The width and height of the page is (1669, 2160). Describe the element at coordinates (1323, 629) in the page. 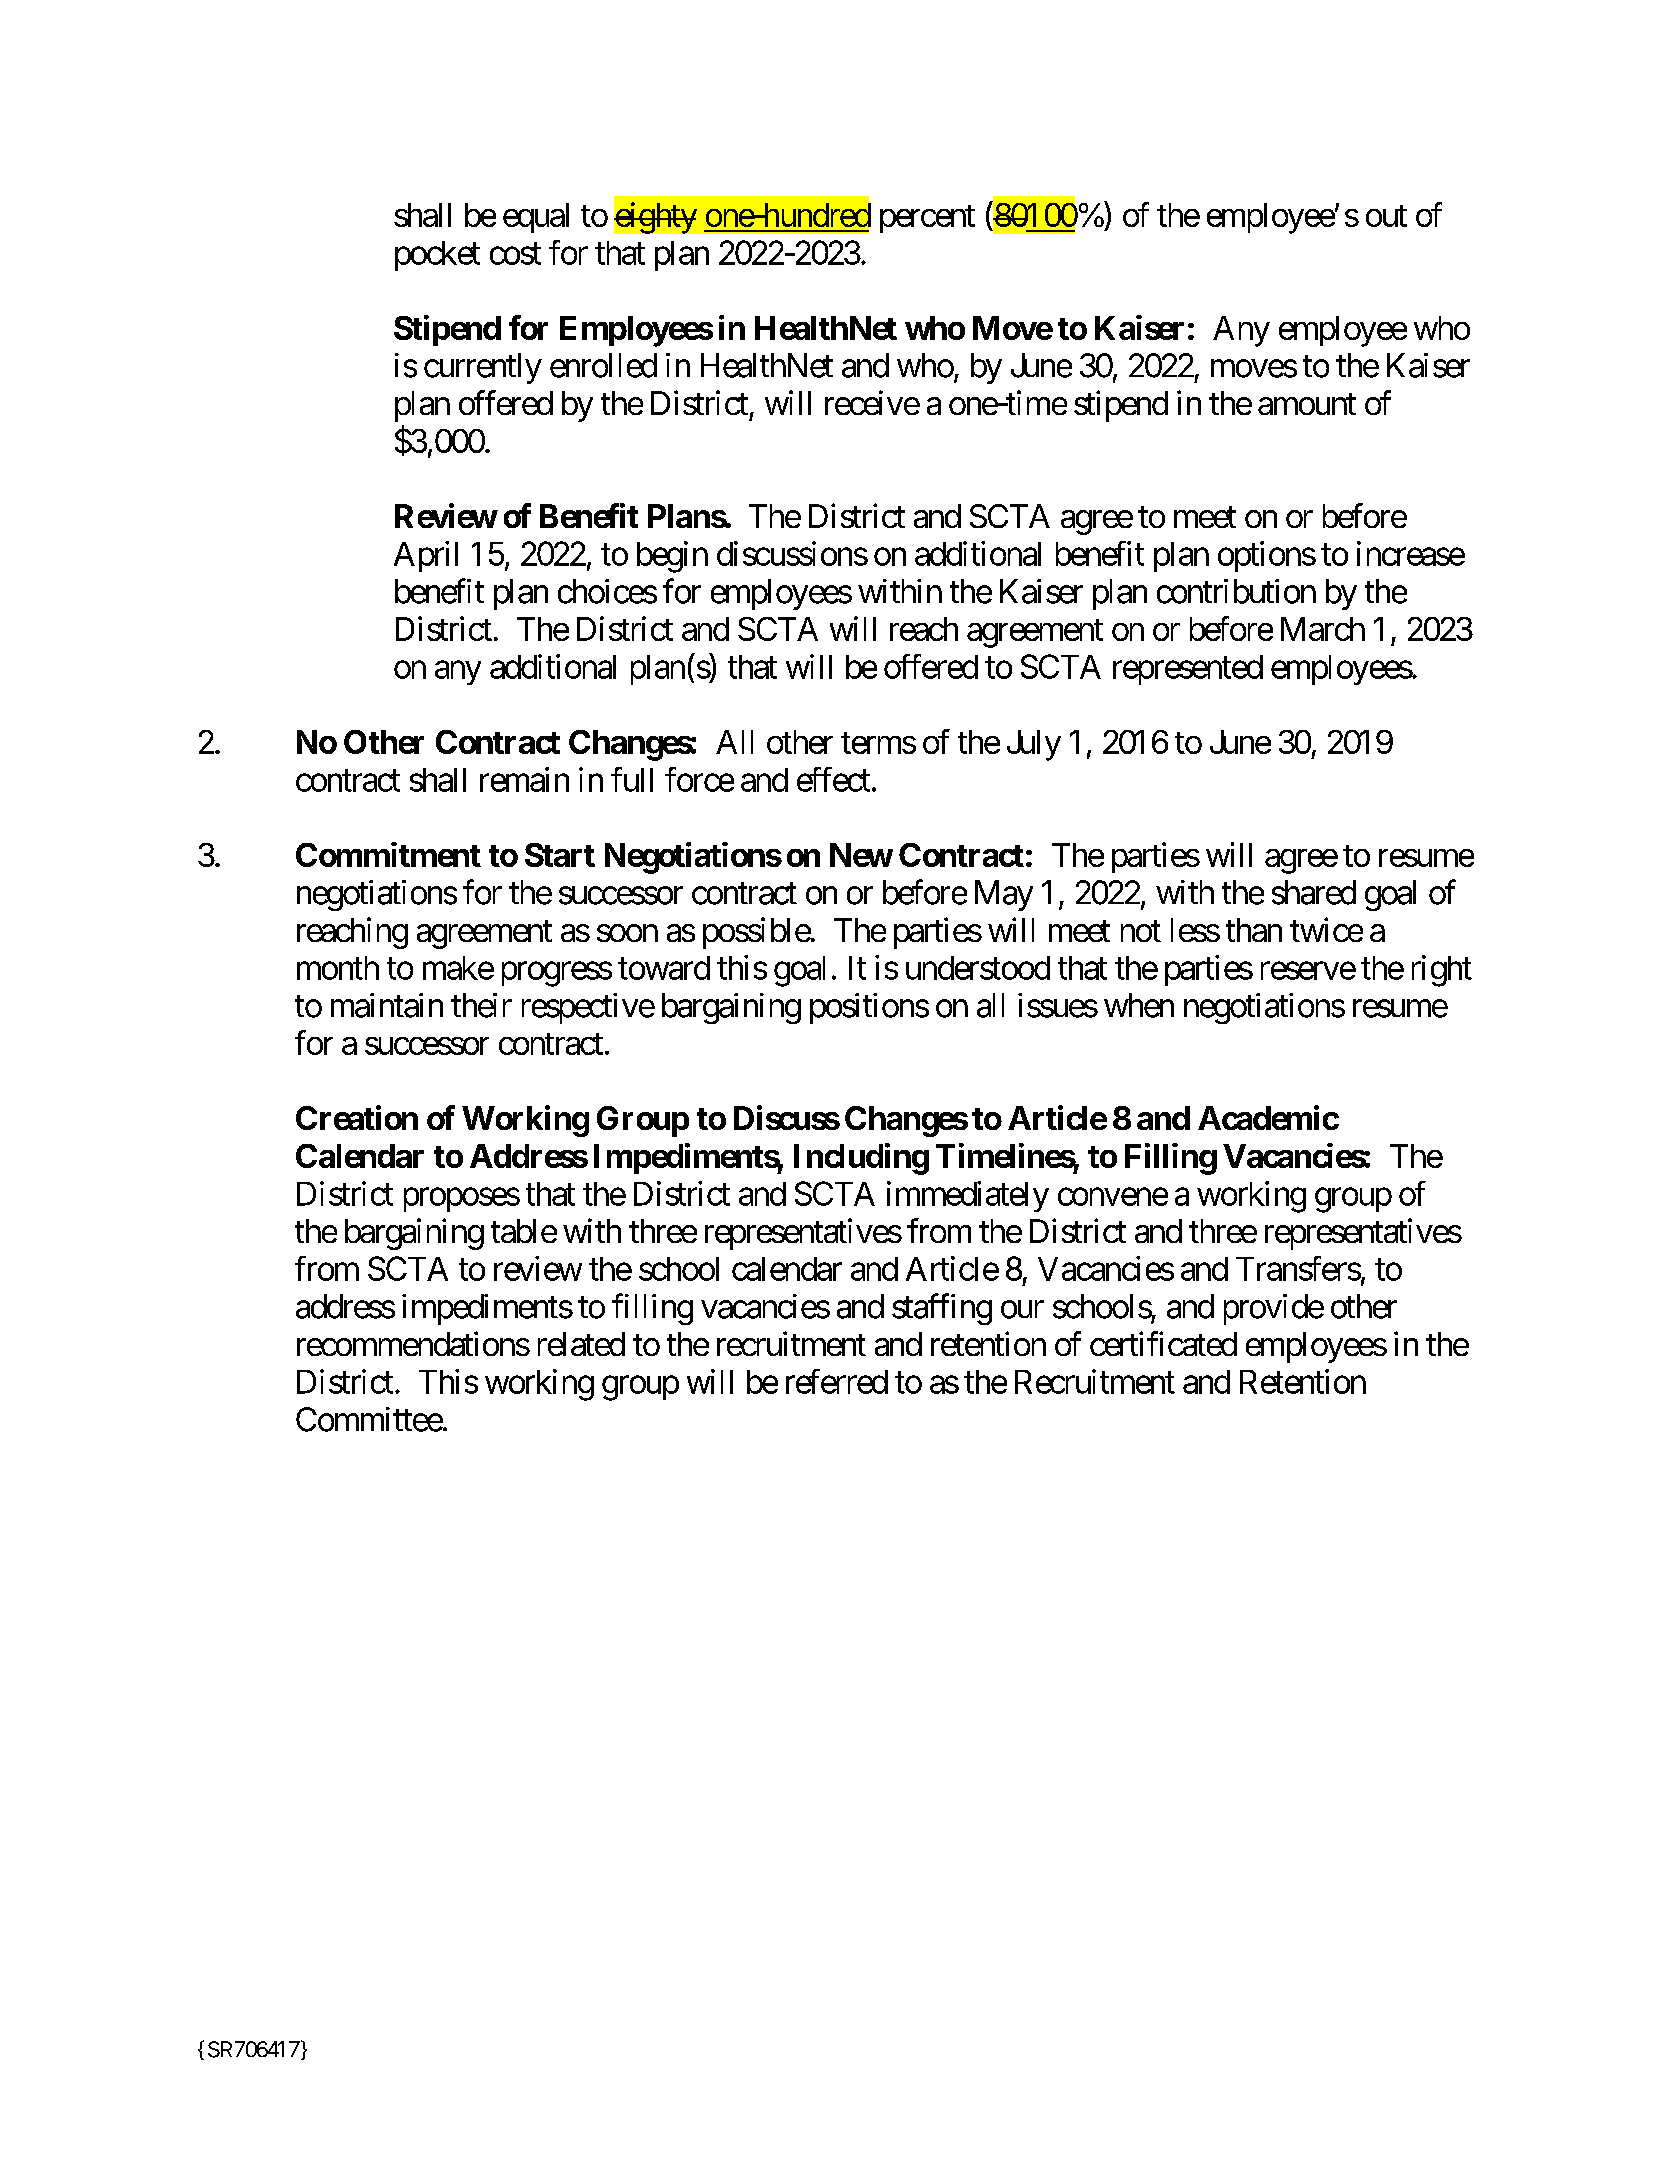

I see `March` at that location.
